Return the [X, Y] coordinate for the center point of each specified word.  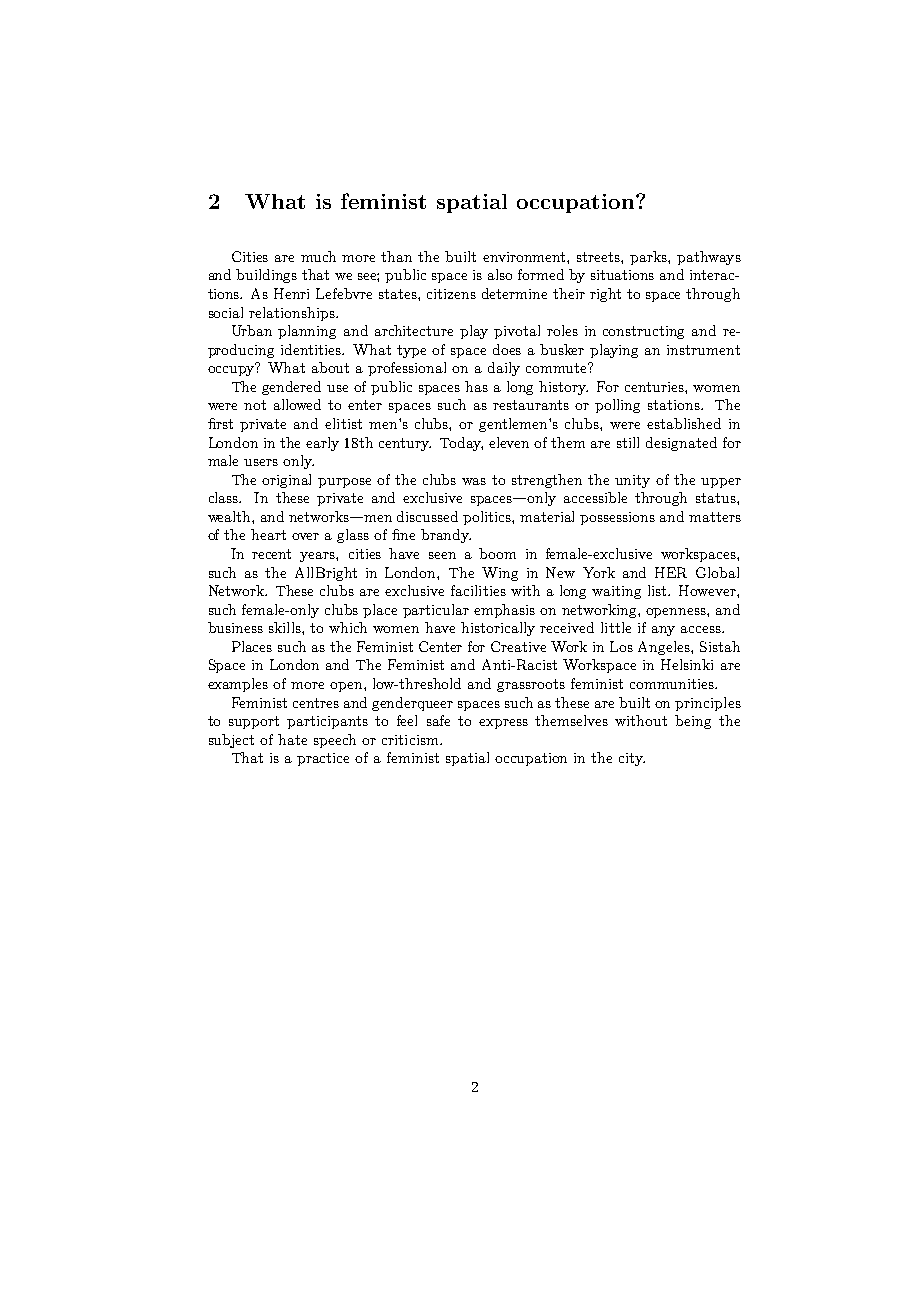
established [684, 423]
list [659, 590]
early [322, 444]
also [500, 274]
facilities [478, 590]
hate [292, 739]
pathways [709, 258]
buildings [266, 276]
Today [461, 444]
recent [271, 554]
